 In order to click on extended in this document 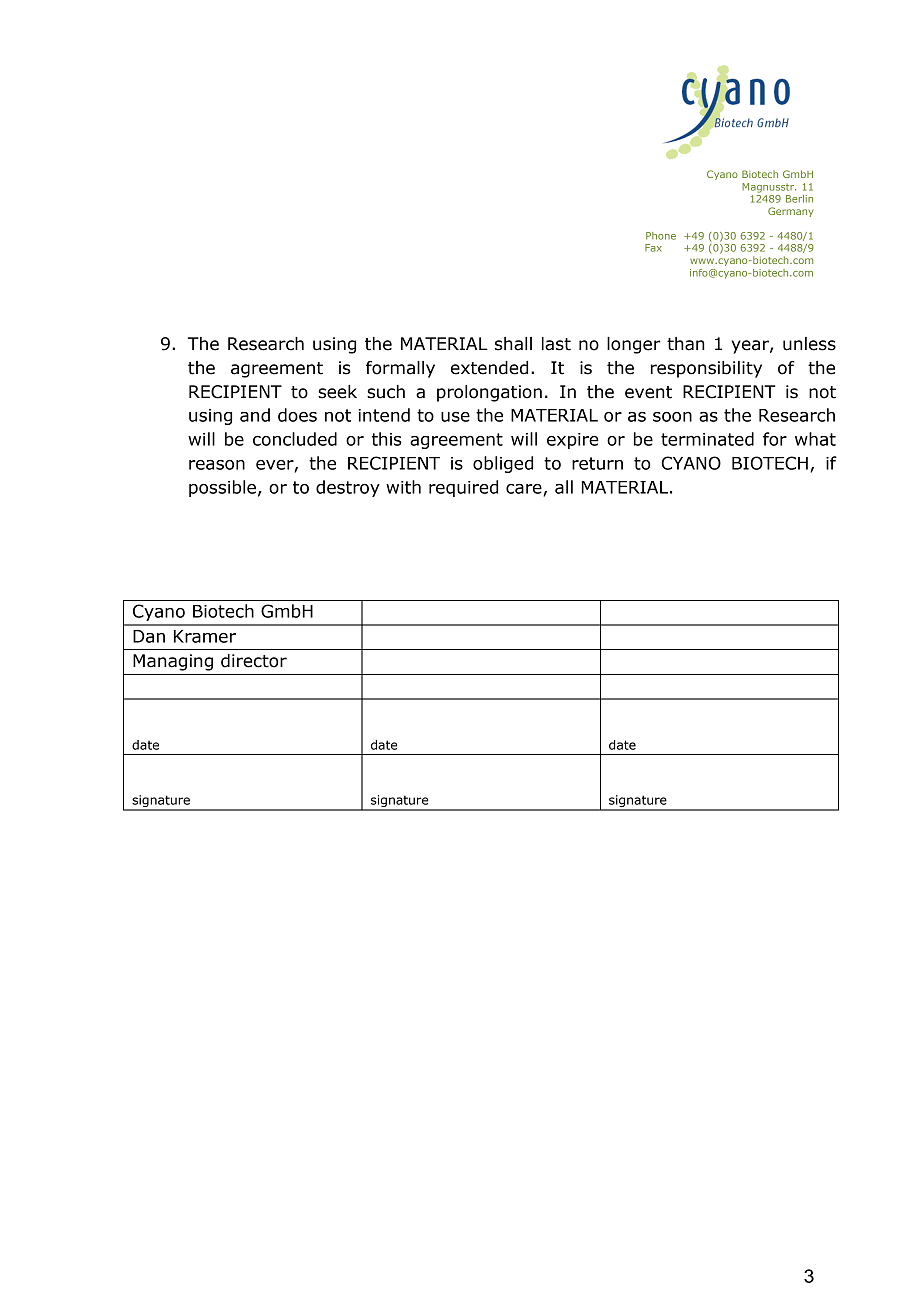, I will do `click(489, 368)`.
